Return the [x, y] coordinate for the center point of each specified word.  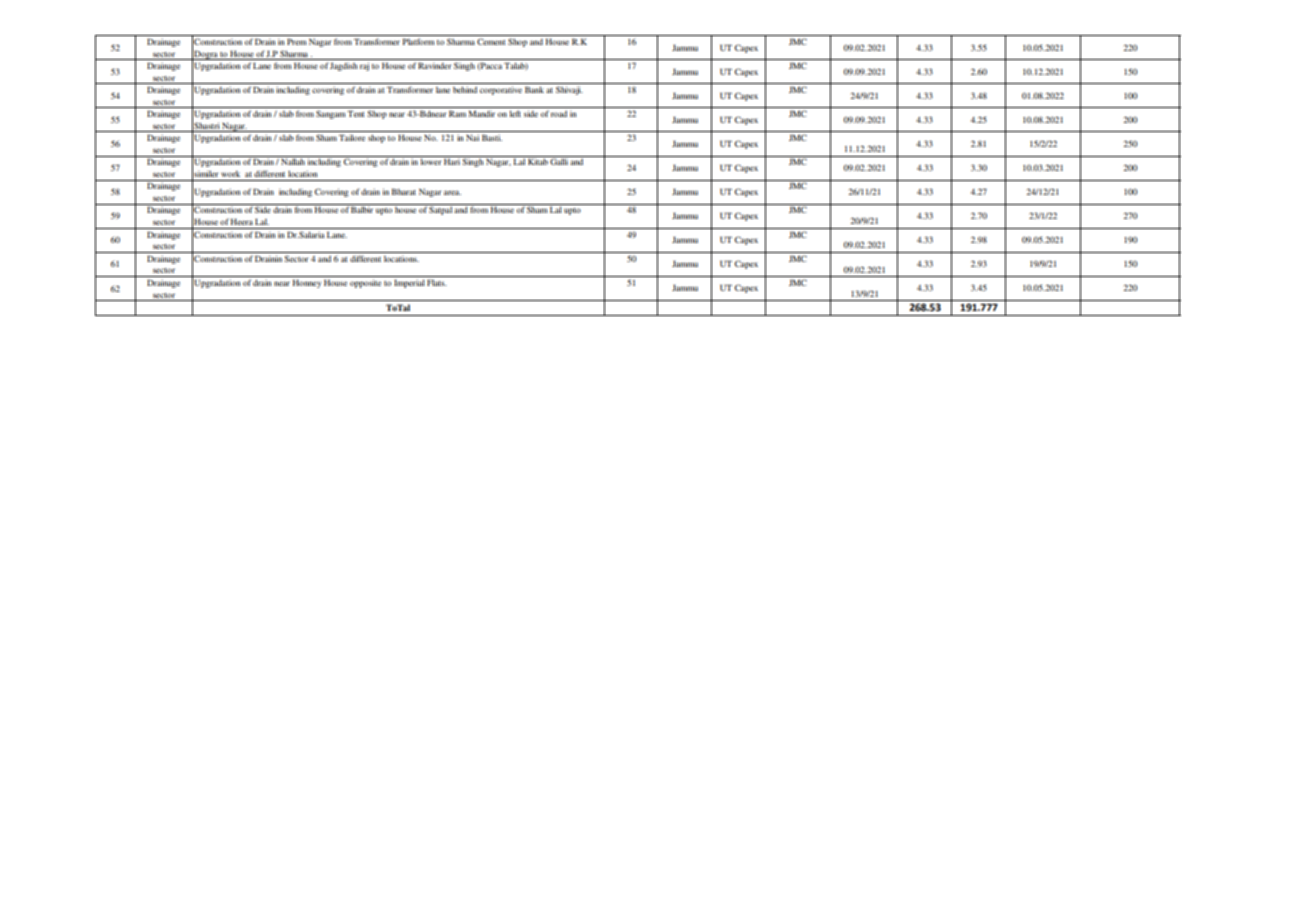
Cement [491, 41]
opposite [365, 283]
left [515, 113]
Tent [356, 113]
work [230, 174]
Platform [419, 41]
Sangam [331, 114]
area [452, 192]
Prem [297, 41]
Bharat [404, 191]
